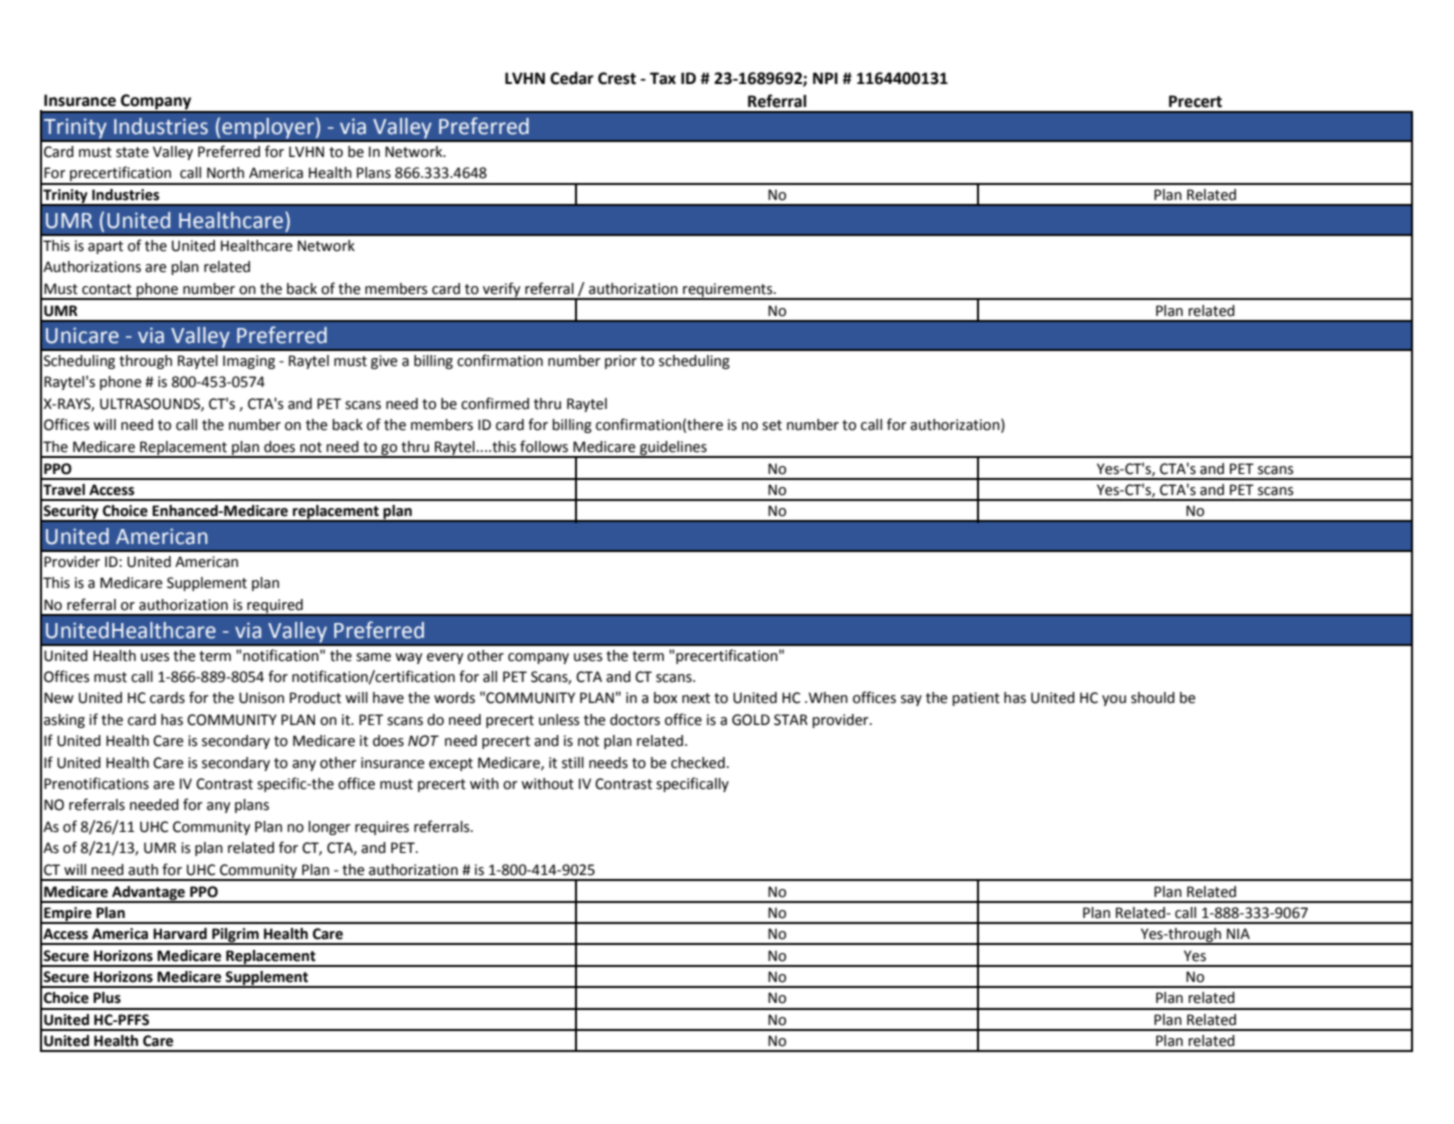  What do you see at coordinates (772, 425) in the screenshot?
I see `set` at bounding box center [772, 425].
